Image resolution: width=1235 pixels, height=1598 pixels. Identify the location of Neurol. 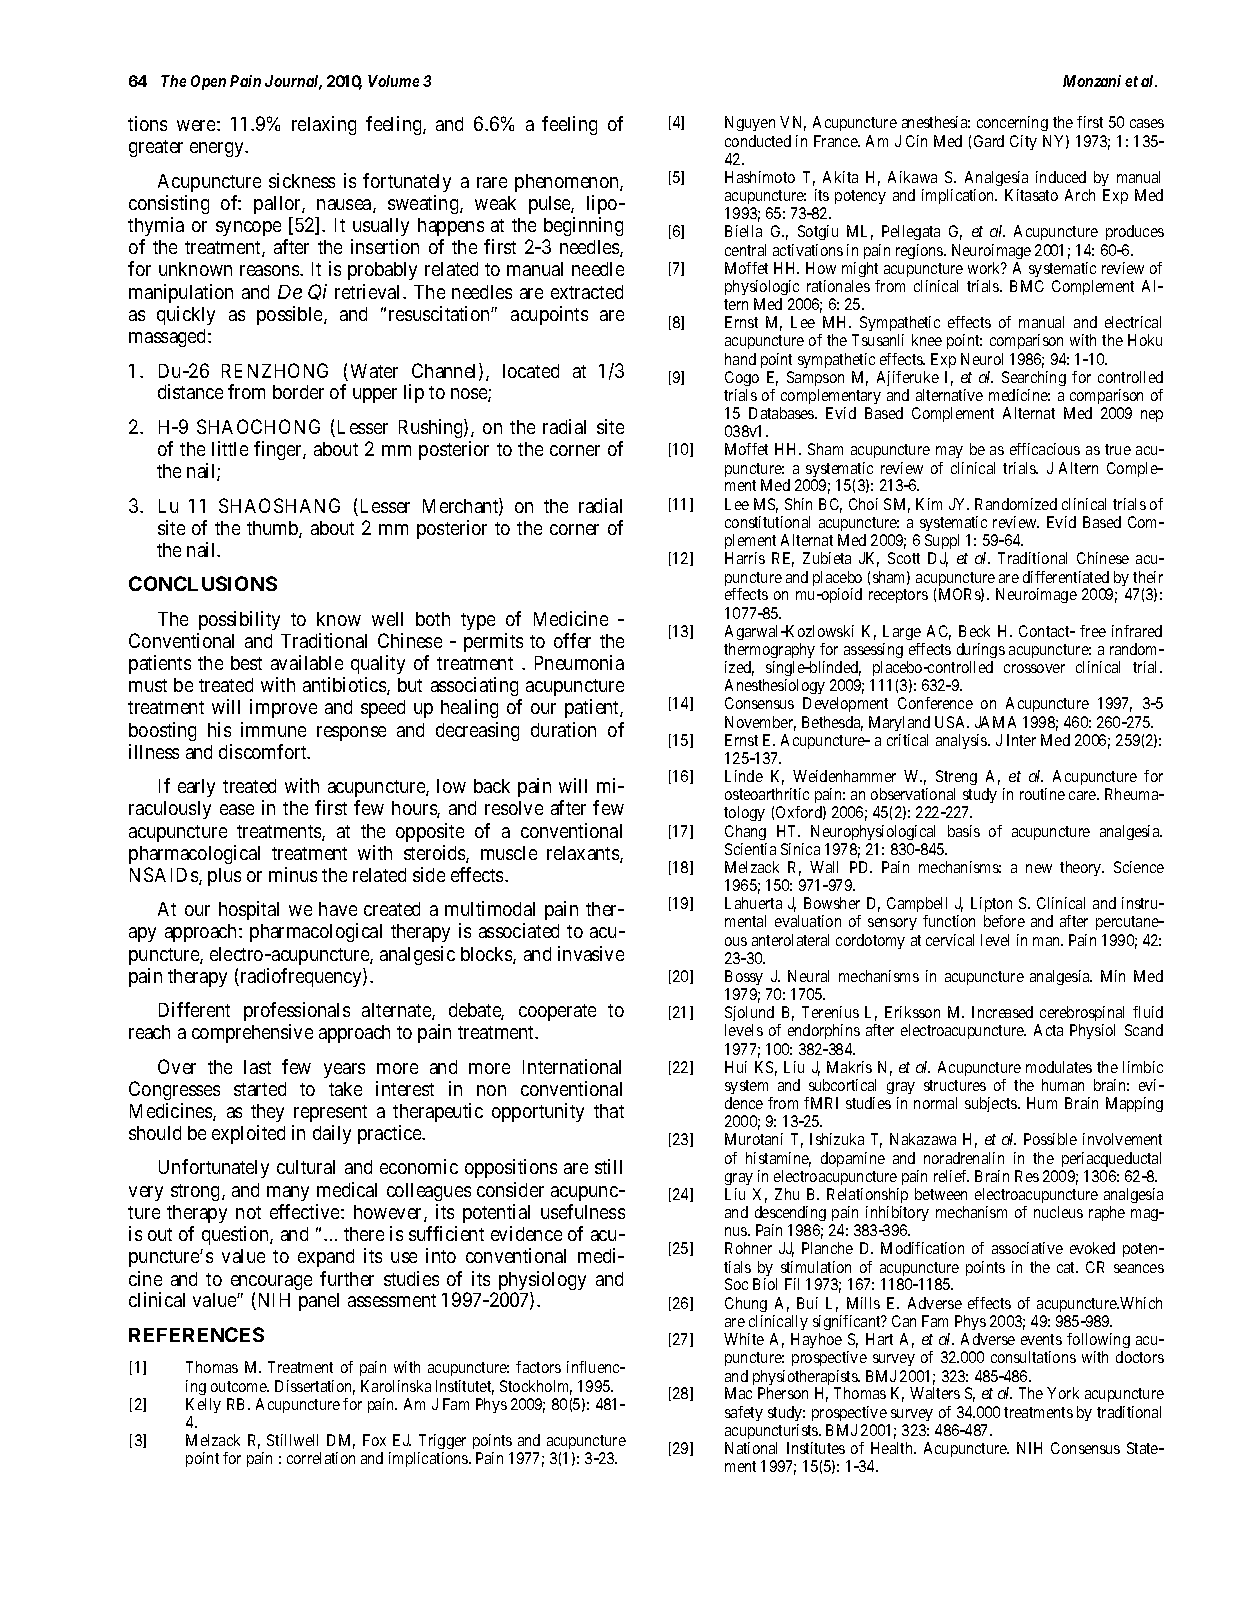
(982, 359).
